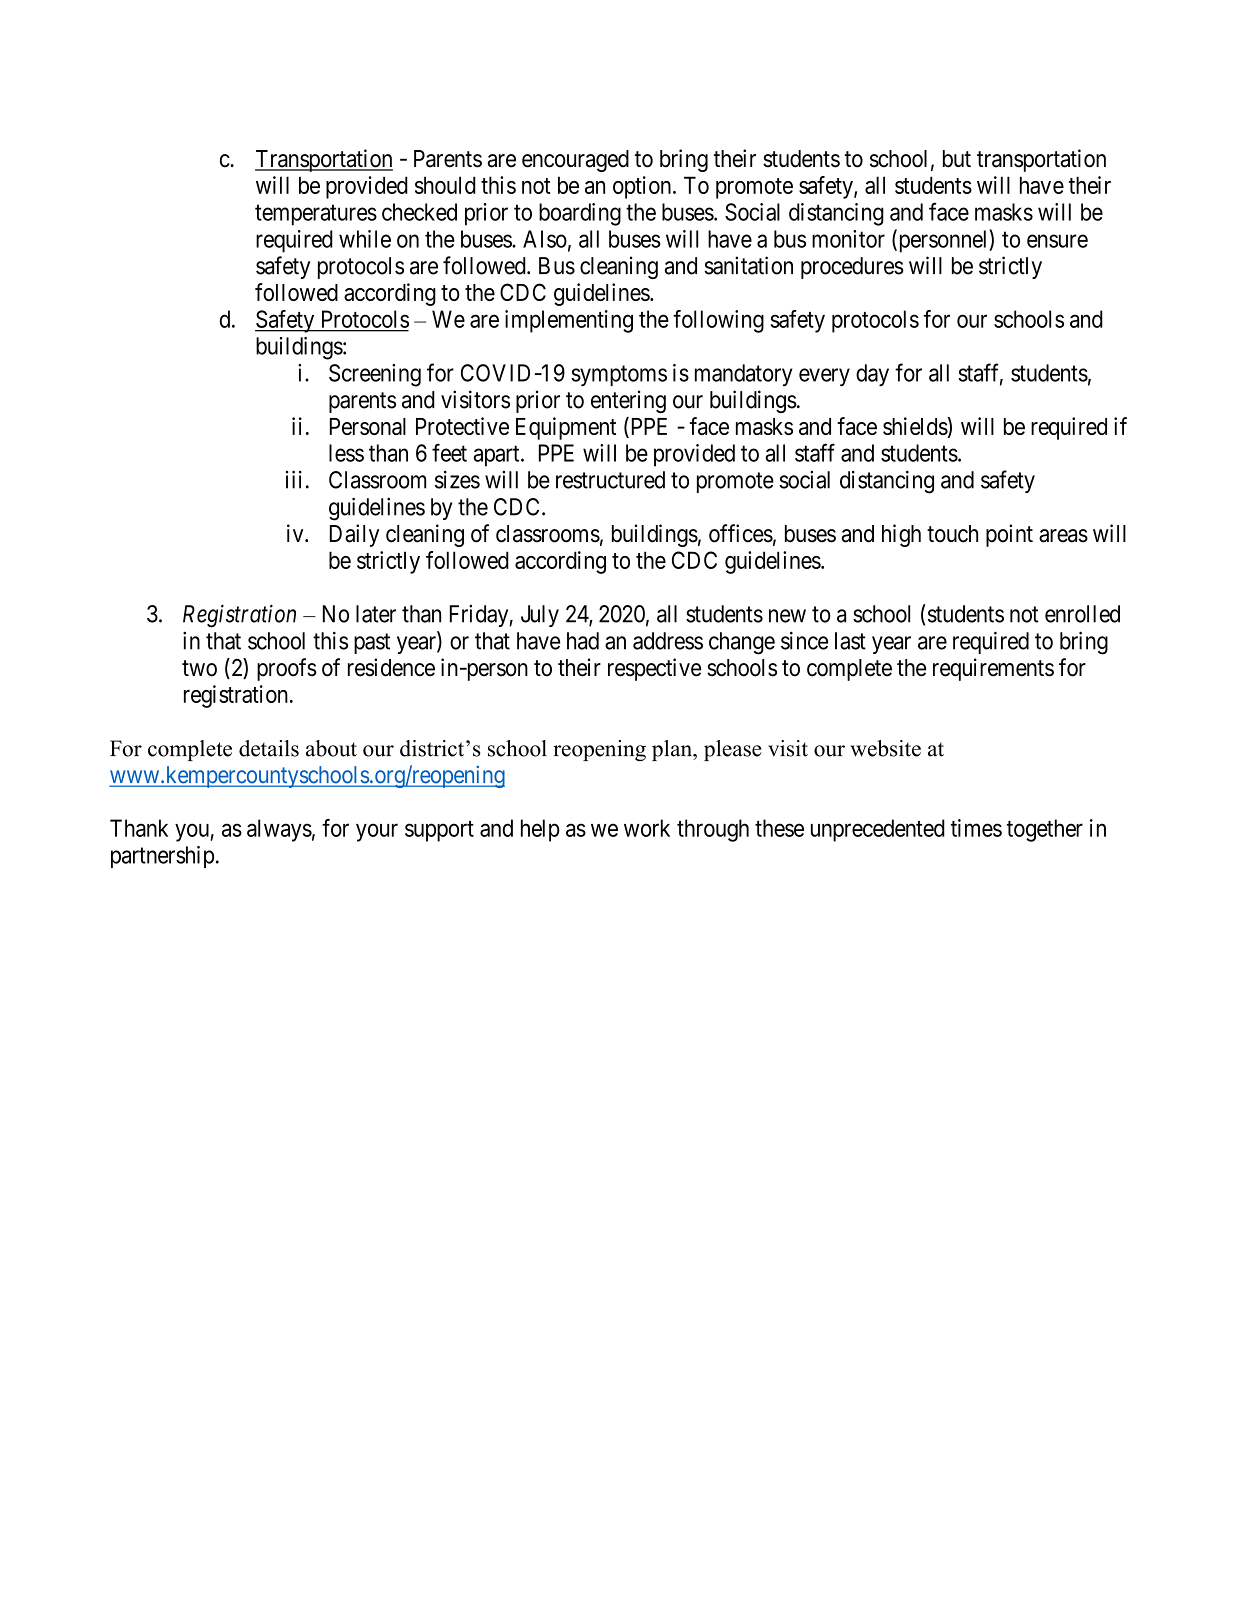 The image size is (1239, 1604). Describe the element at coordinates (610, 480) in the screenshot. I see `restructured` at that location.
